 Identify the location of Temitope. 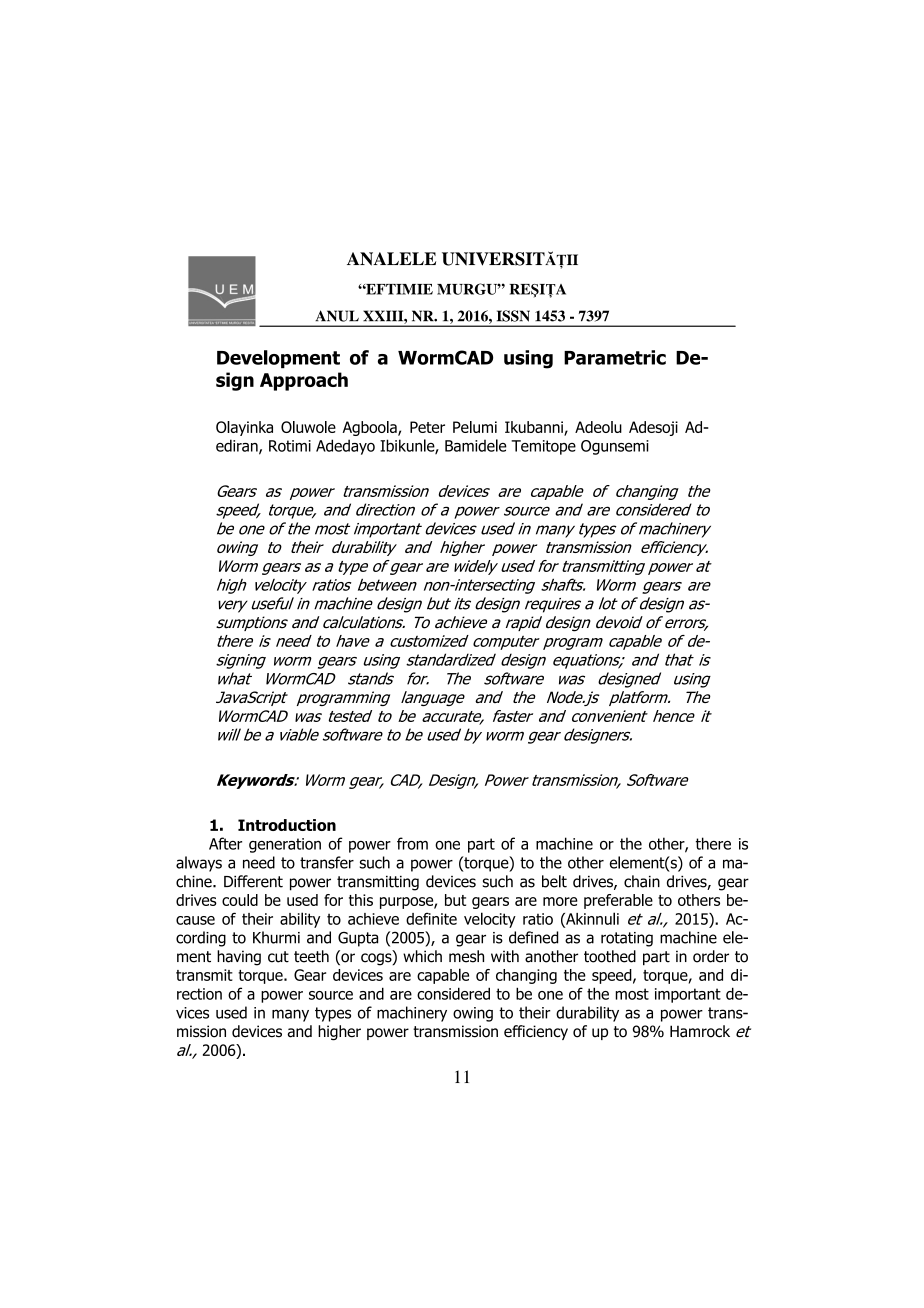
(543, 447).
